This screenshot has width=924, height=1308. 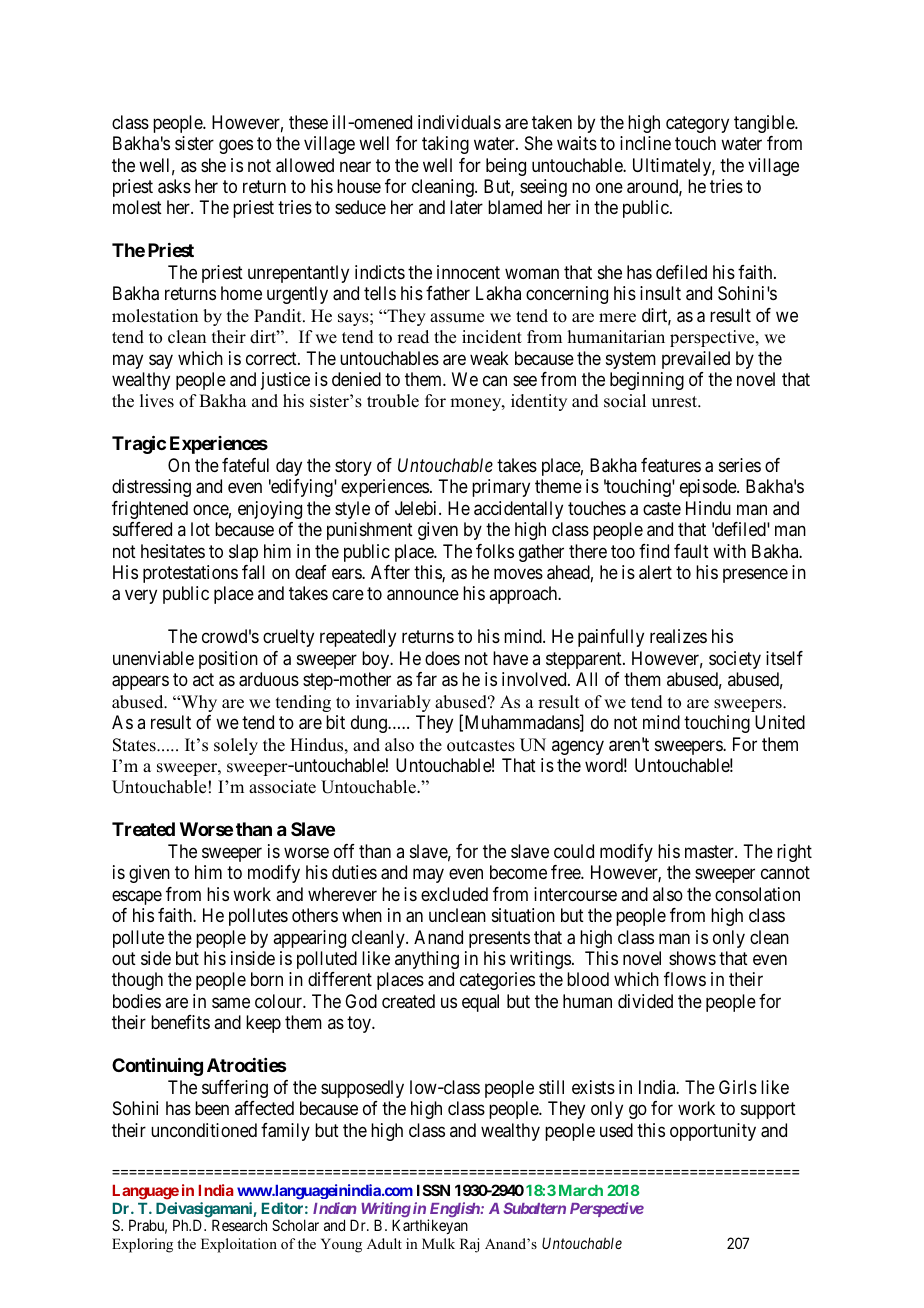 What do you see at coordinates (697, 124) in the screenshot?
I see `category` at bounding box center [697, 124].
